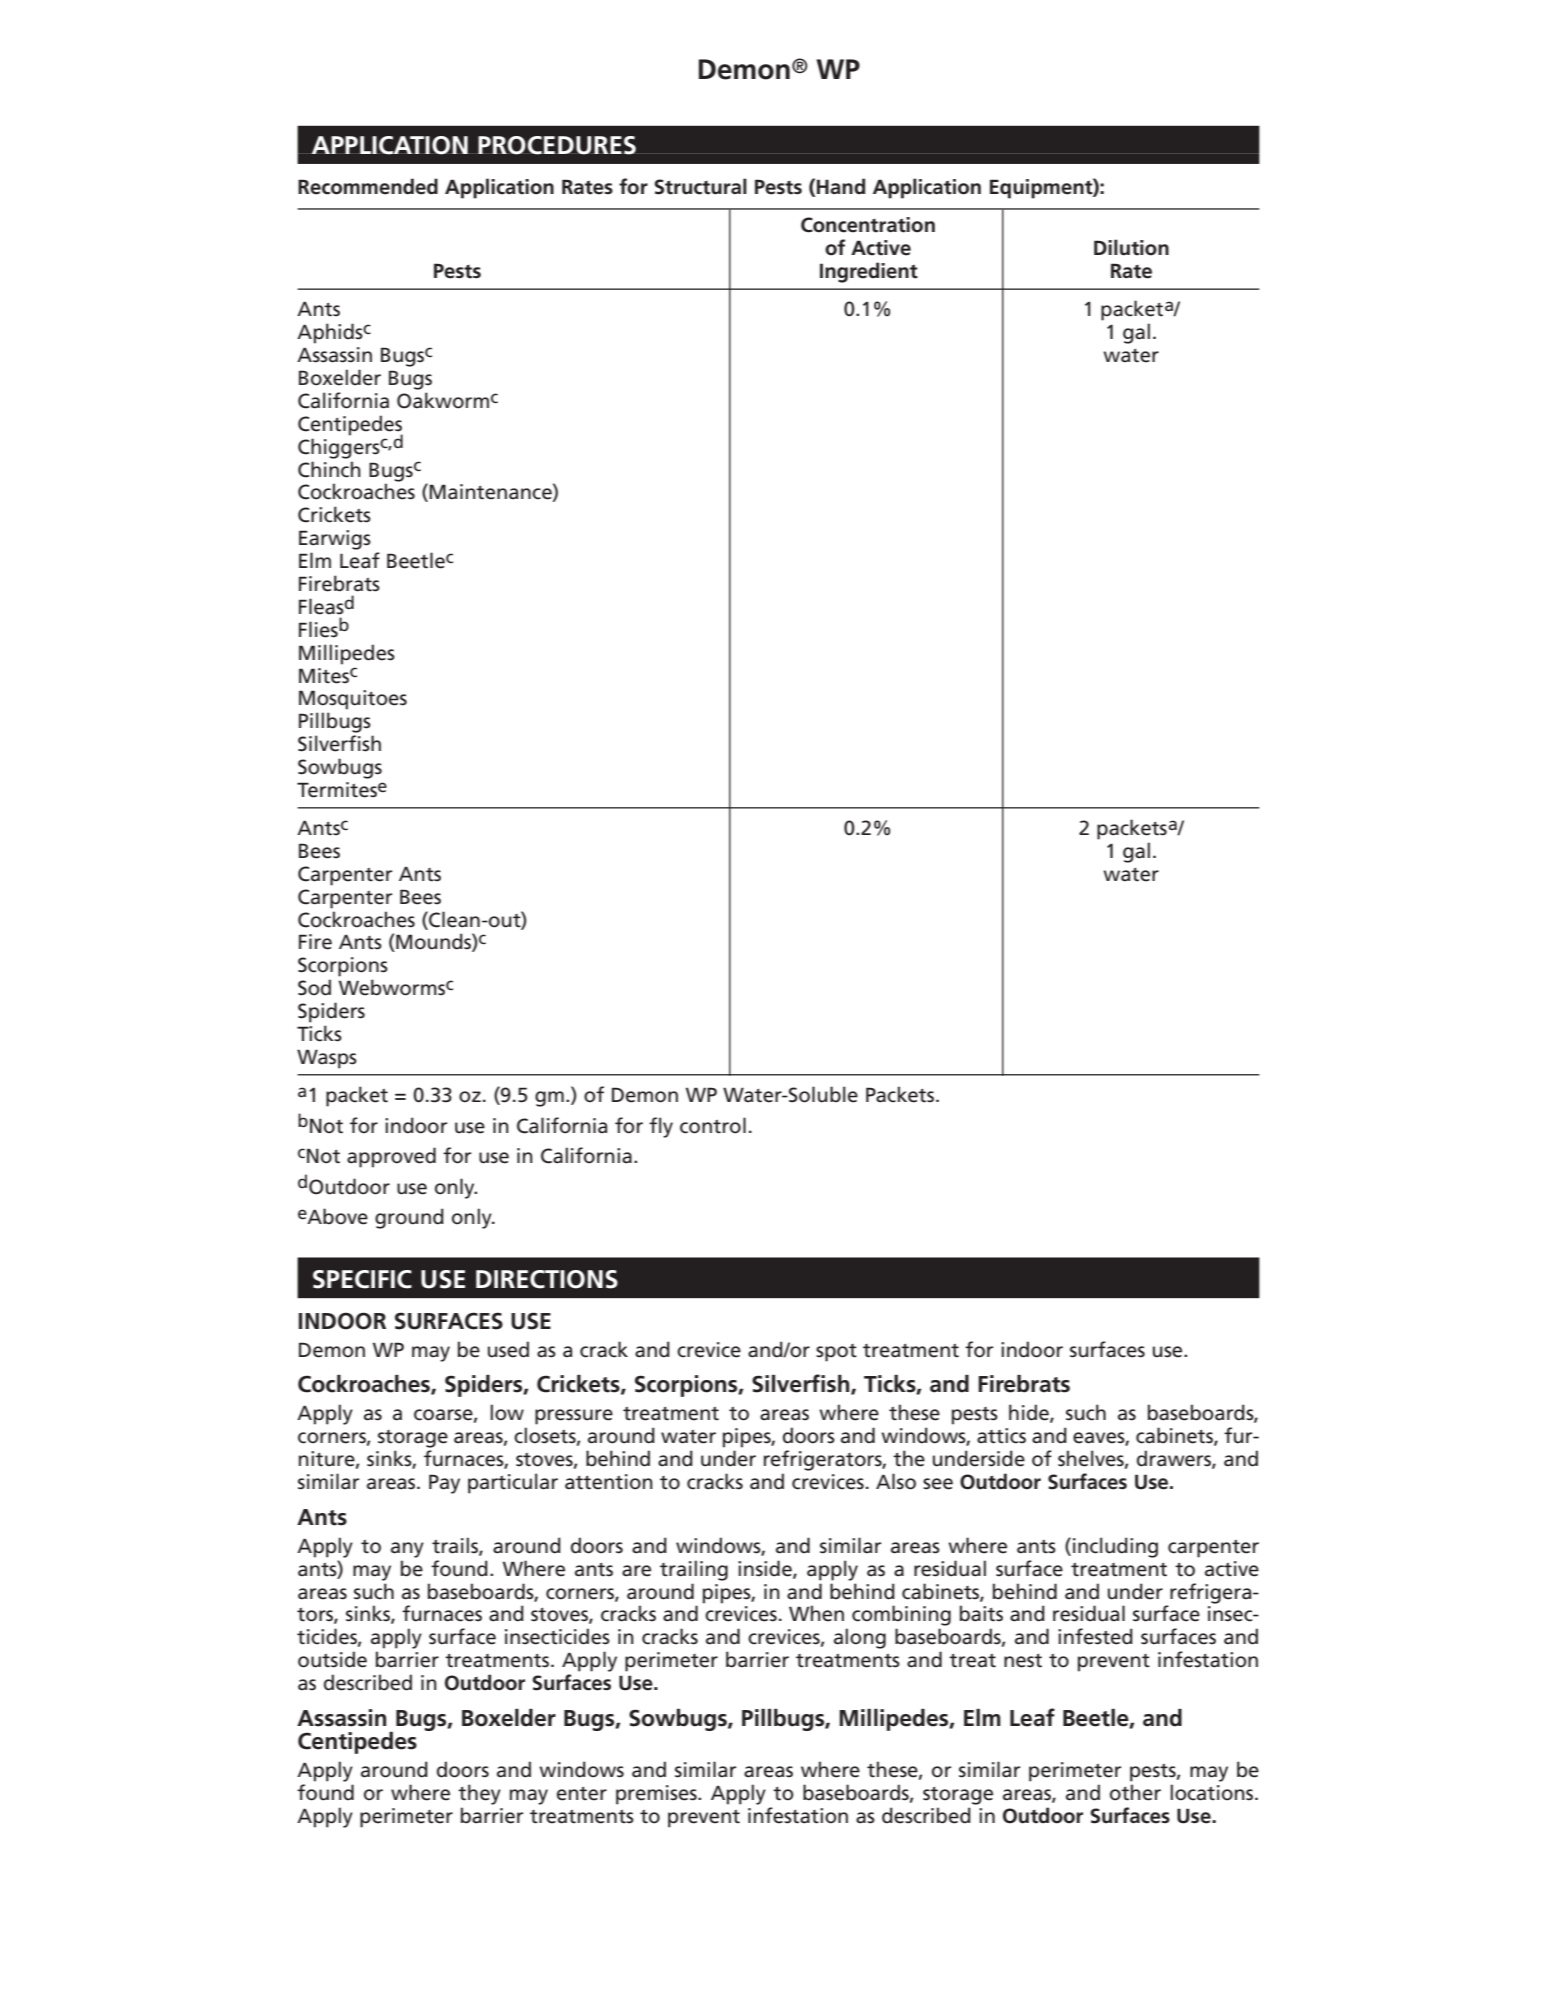 Image resolution: width=1557 pixels, height=2014 pixels. I want to click on Recommended, so click(368, 186).
